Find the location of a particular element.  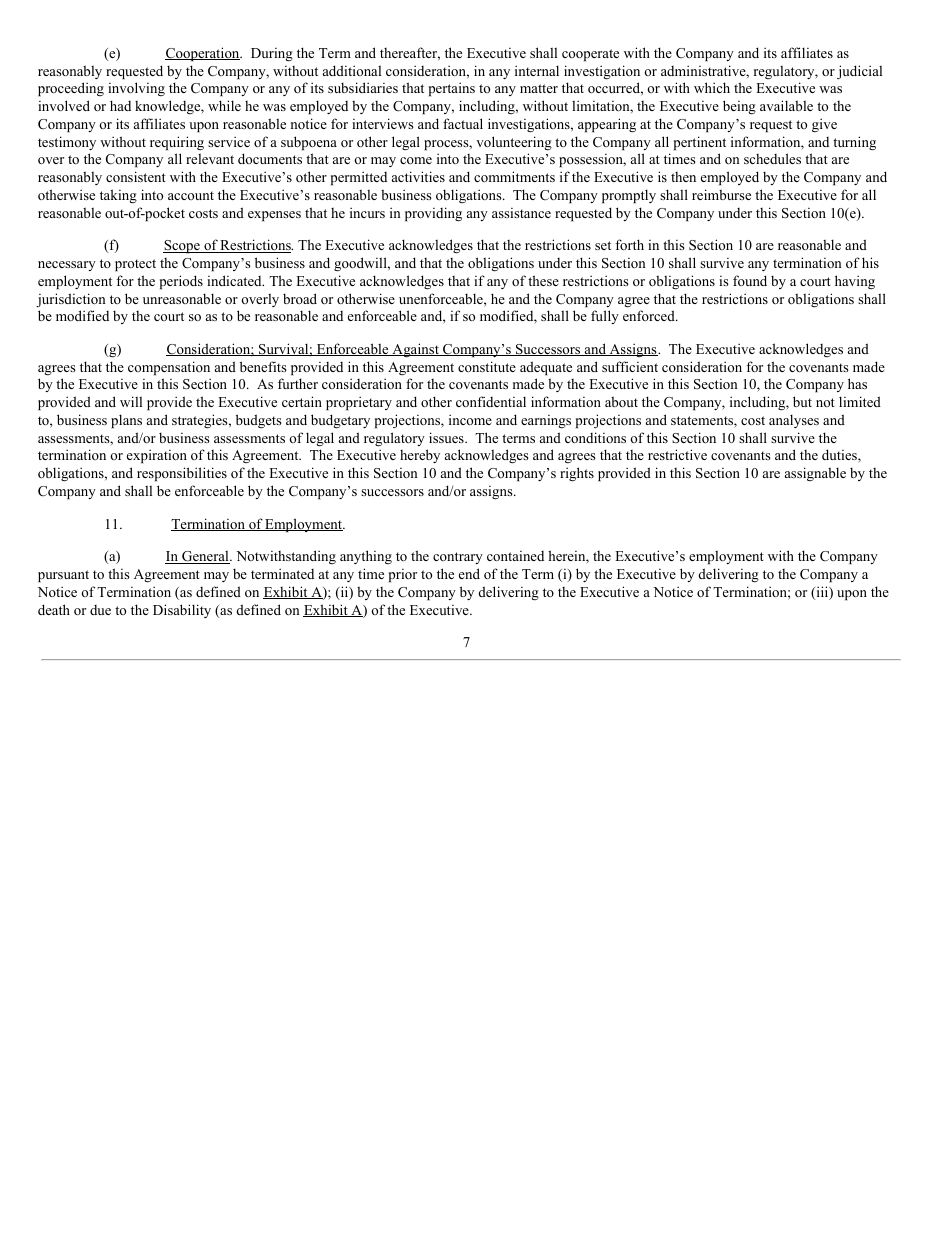

providing is located at coordinates (433, 214).
